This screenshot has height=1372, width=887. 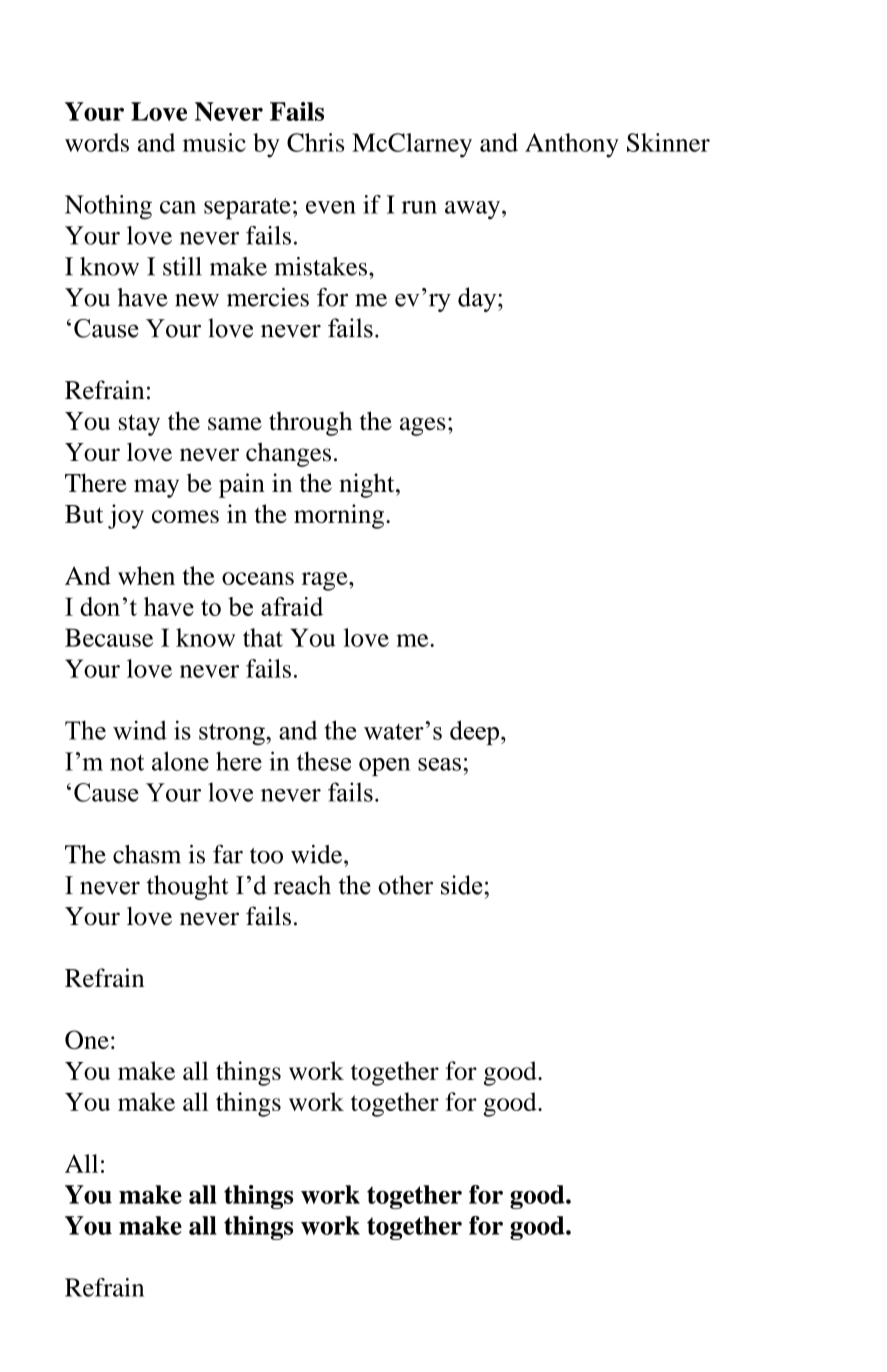 What do you see at coordinates (478, 299) in the screenshot?
I see `day` at bounding box center [478, 299].
